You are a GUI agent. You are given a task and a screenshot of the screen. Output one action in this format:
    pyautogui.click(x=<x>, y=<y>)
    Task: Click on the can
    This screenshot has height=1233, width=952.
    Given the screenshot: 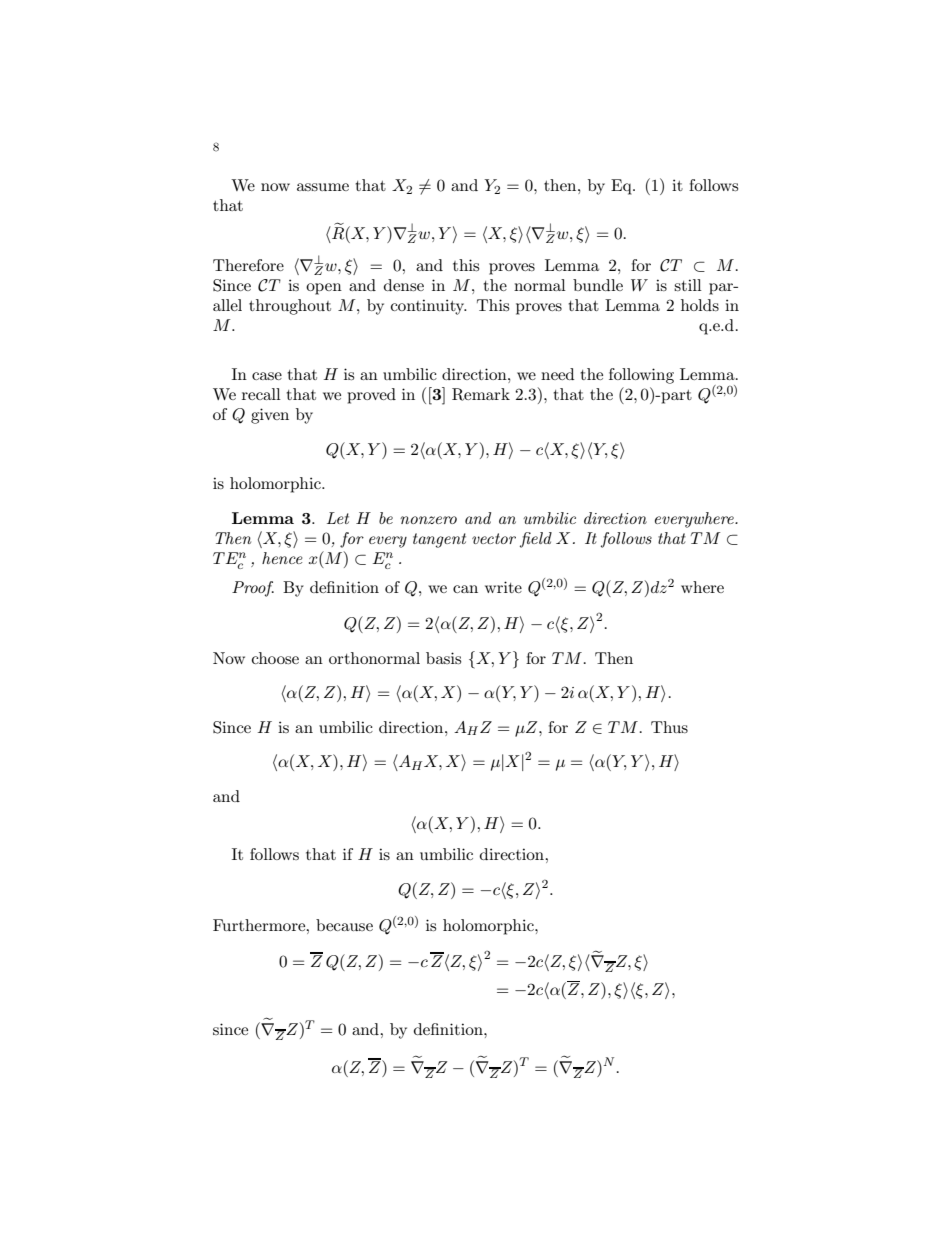 What is the action you would take?
    pyautogui.click(x=465, y=589)
